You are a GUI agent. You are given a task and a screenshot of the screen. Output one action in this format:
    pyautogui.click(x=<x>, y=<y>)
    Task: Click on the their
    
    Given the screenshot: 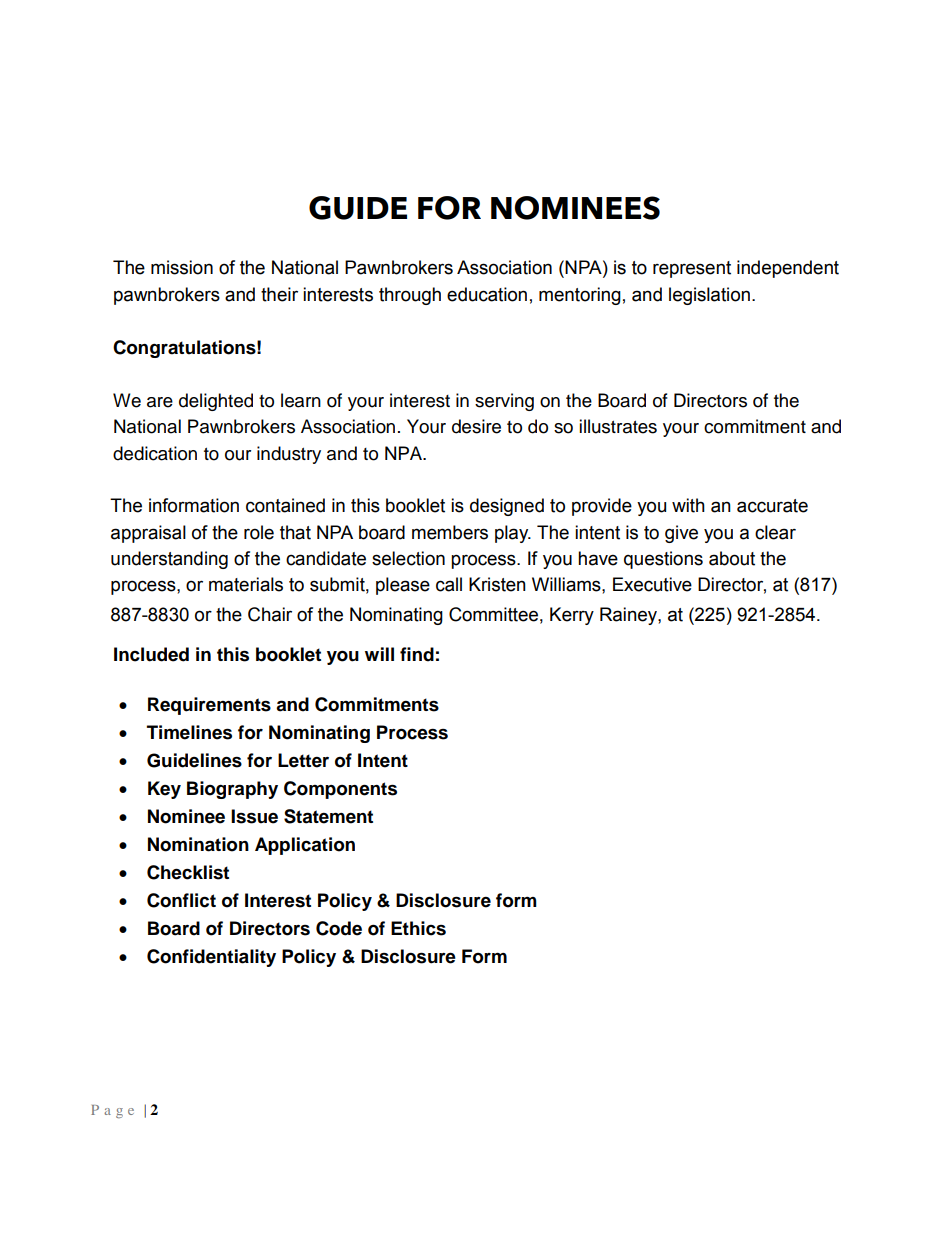 What is the action you would take?
    pyautogui.click(x=279, y=294)
